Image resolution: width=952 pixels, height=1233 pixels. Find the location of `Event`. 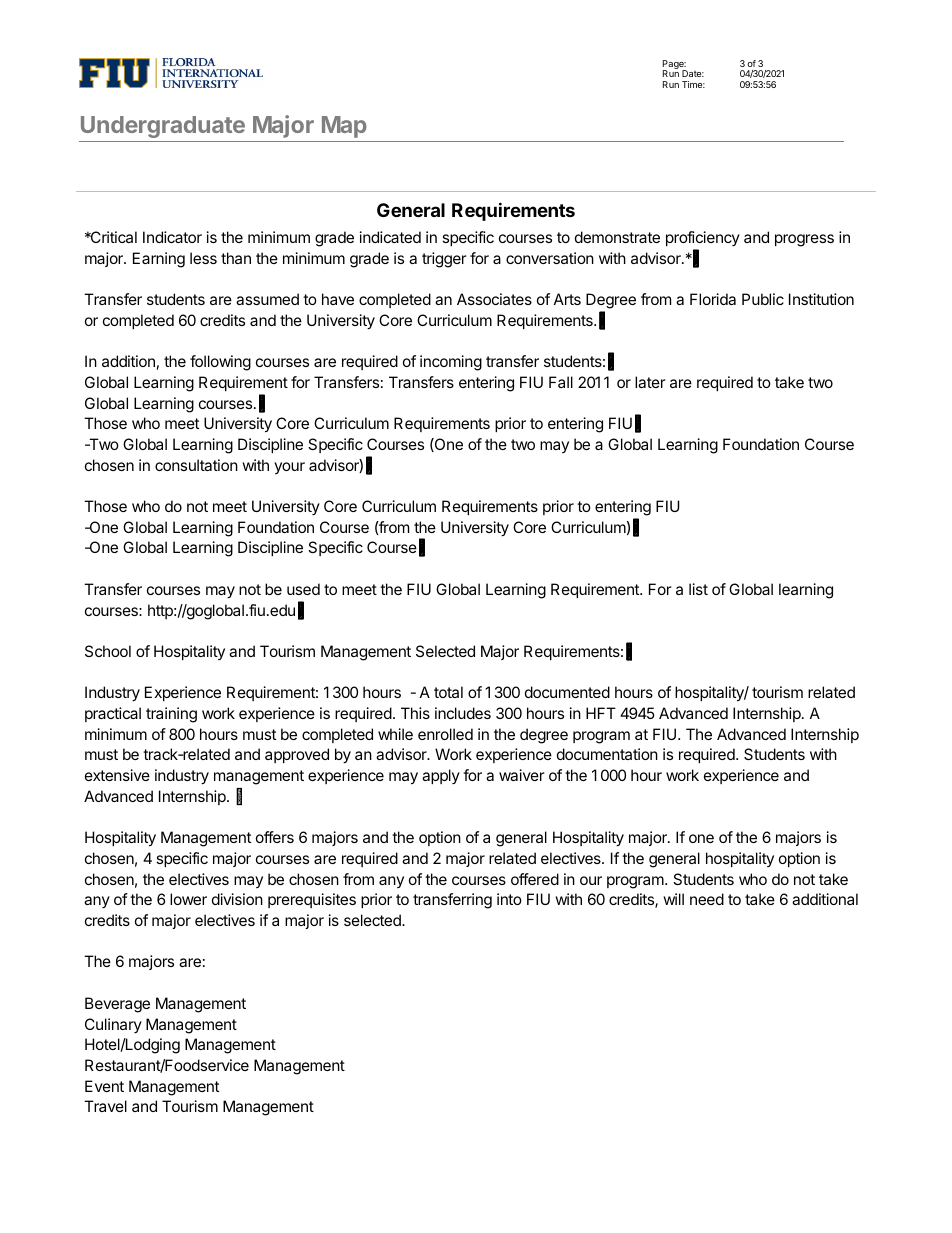

Event is located at coordinates (104, 1086).
